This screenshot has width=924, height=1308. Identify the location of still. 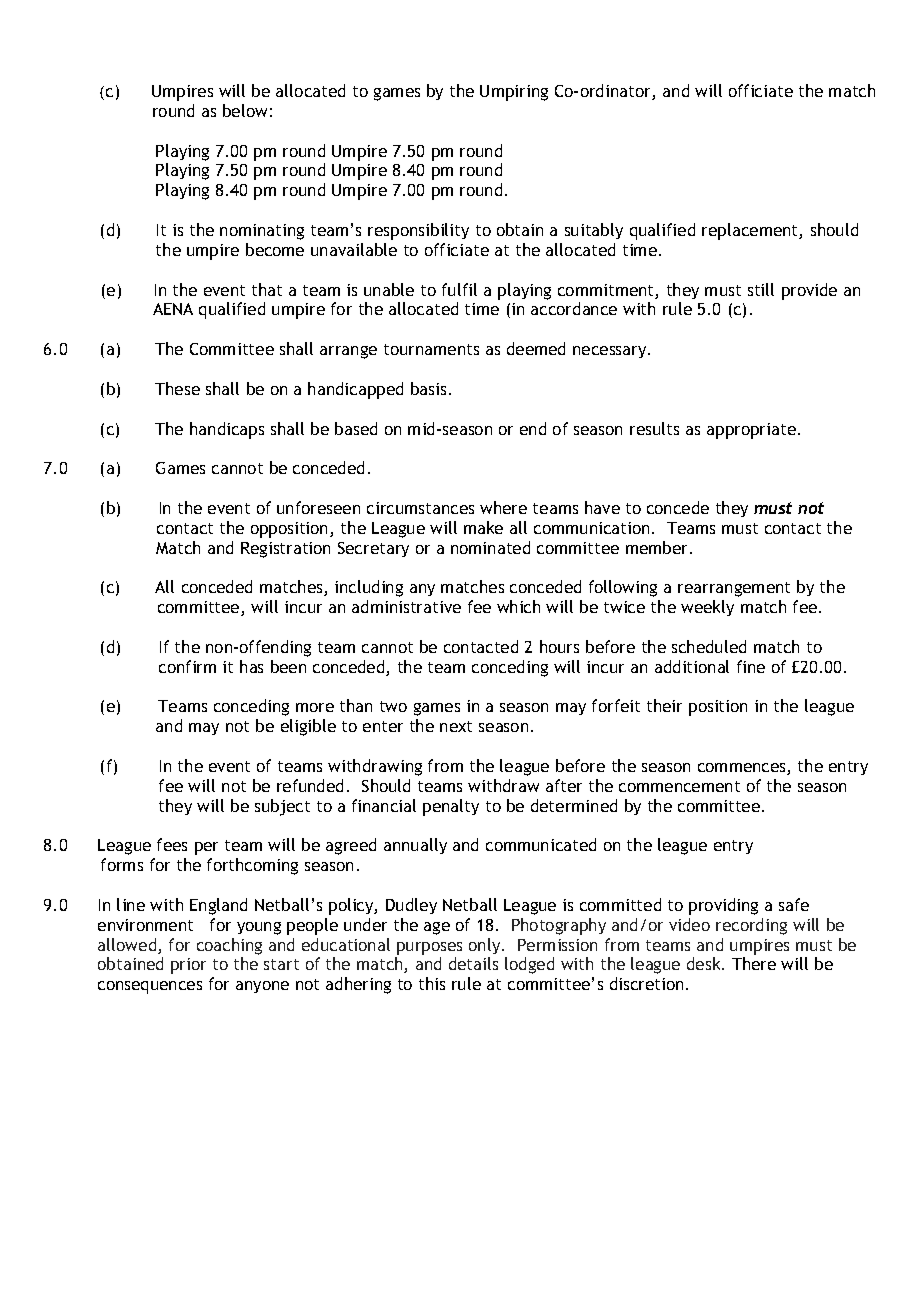
(761, 289).
